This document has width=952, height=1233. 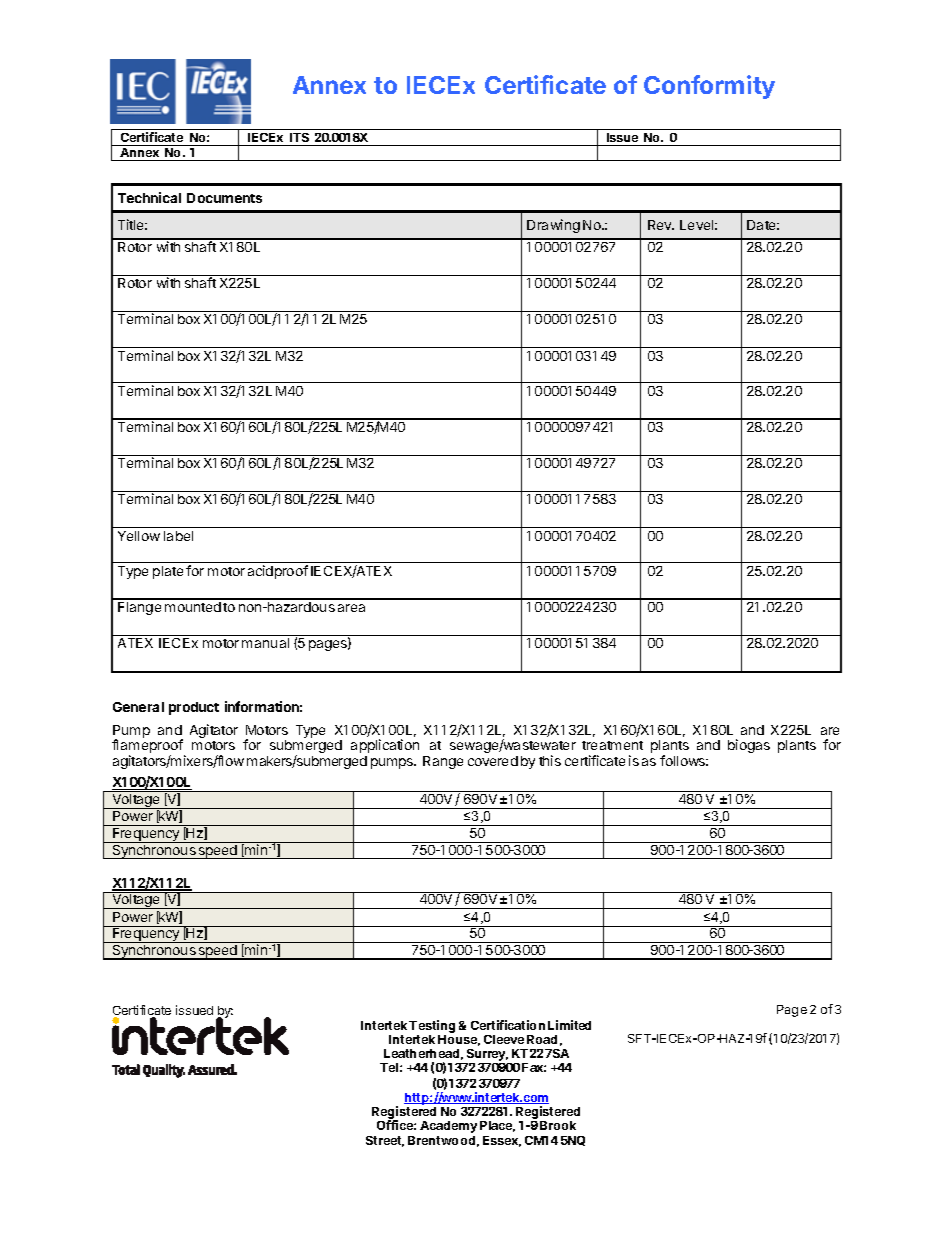 What do you see at coordinates (385, 746) in the document?
I see `application` at bounding box center [385, 746].
